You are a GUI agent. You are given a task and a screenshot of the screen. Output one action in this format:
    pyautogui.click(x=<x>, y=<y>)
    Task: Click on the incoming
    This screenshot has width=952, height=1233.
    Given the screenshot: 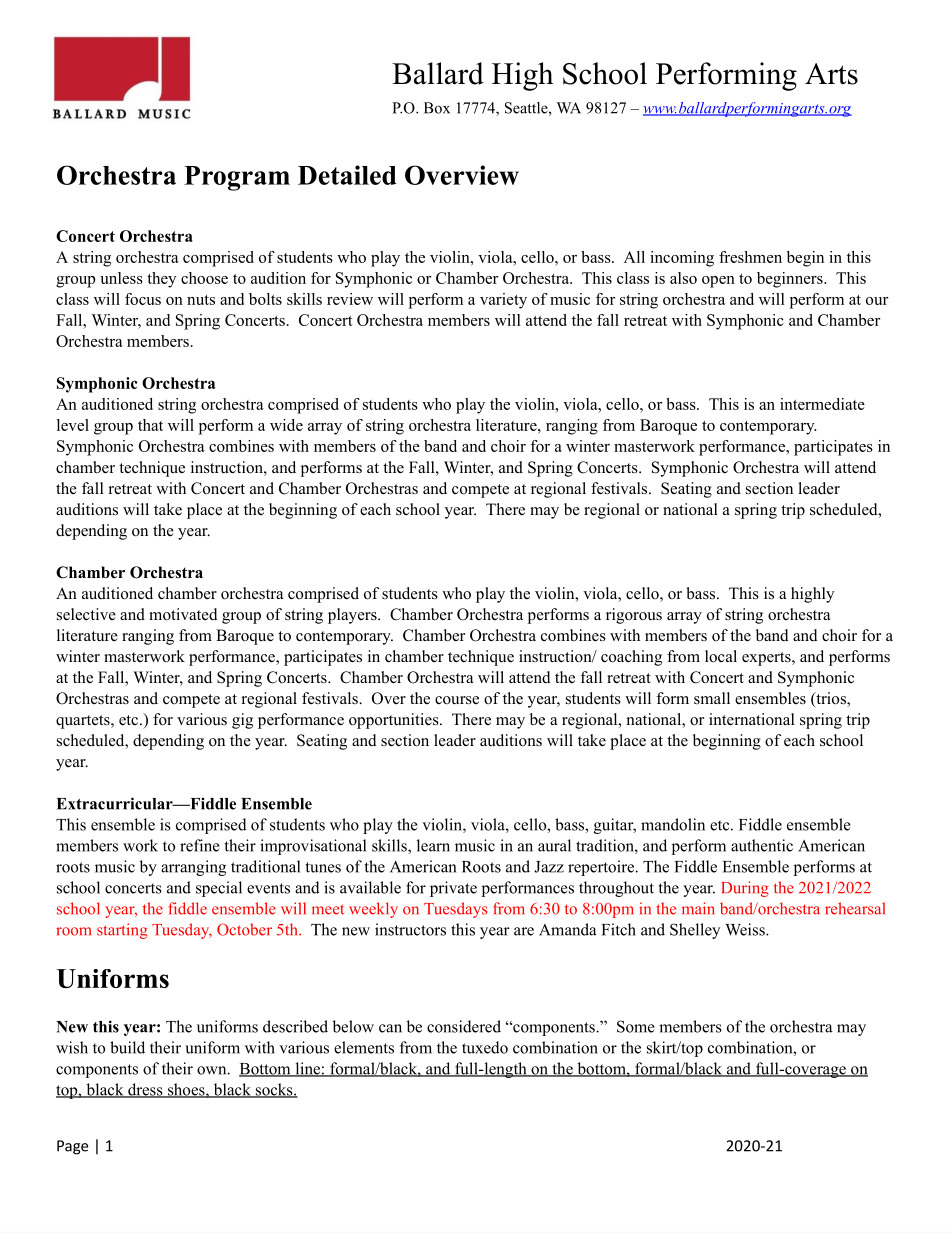 What is the action you would take?
    pyautogui.click(x=682, y=259)
